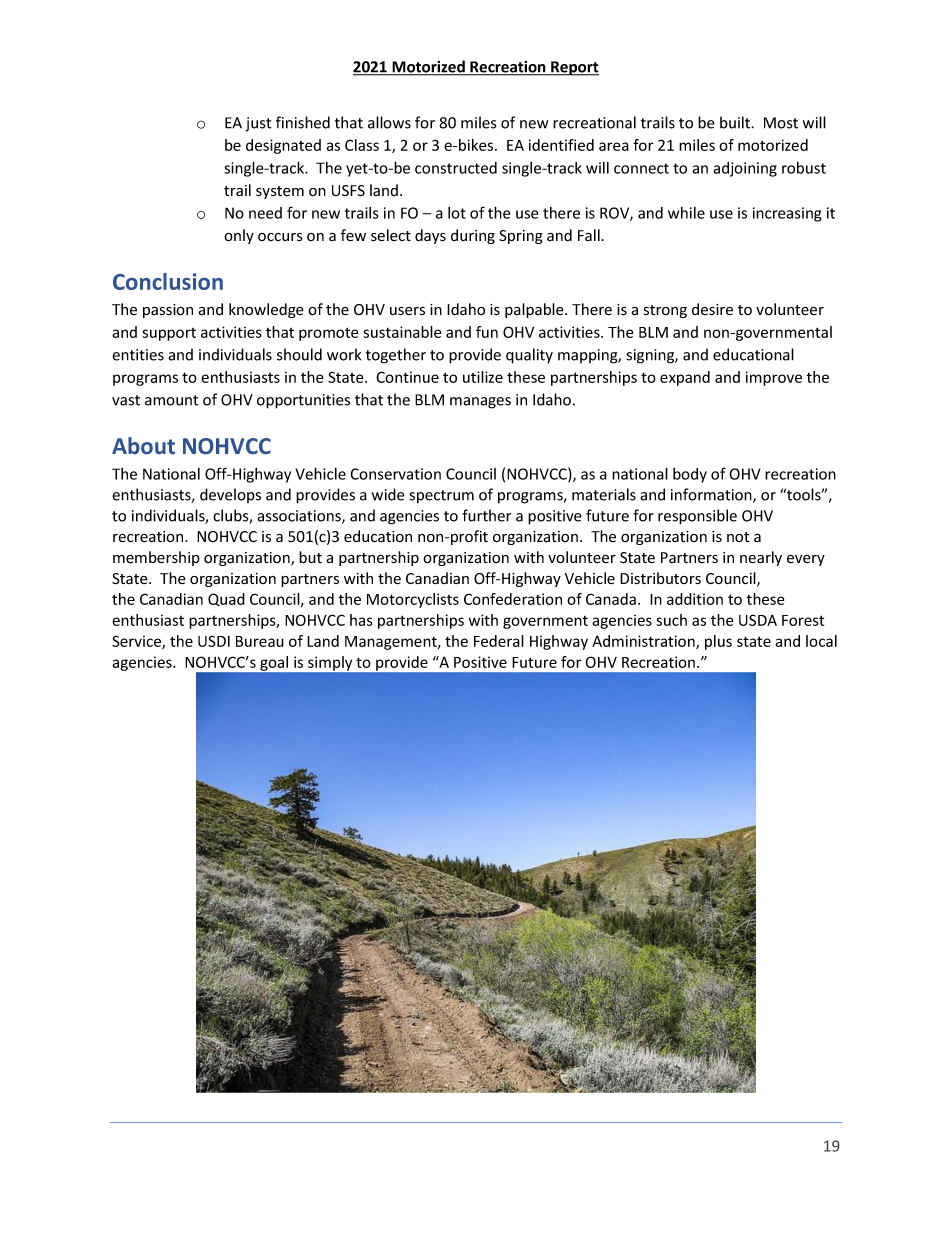  I want to click on lot, so click(457, 213).
